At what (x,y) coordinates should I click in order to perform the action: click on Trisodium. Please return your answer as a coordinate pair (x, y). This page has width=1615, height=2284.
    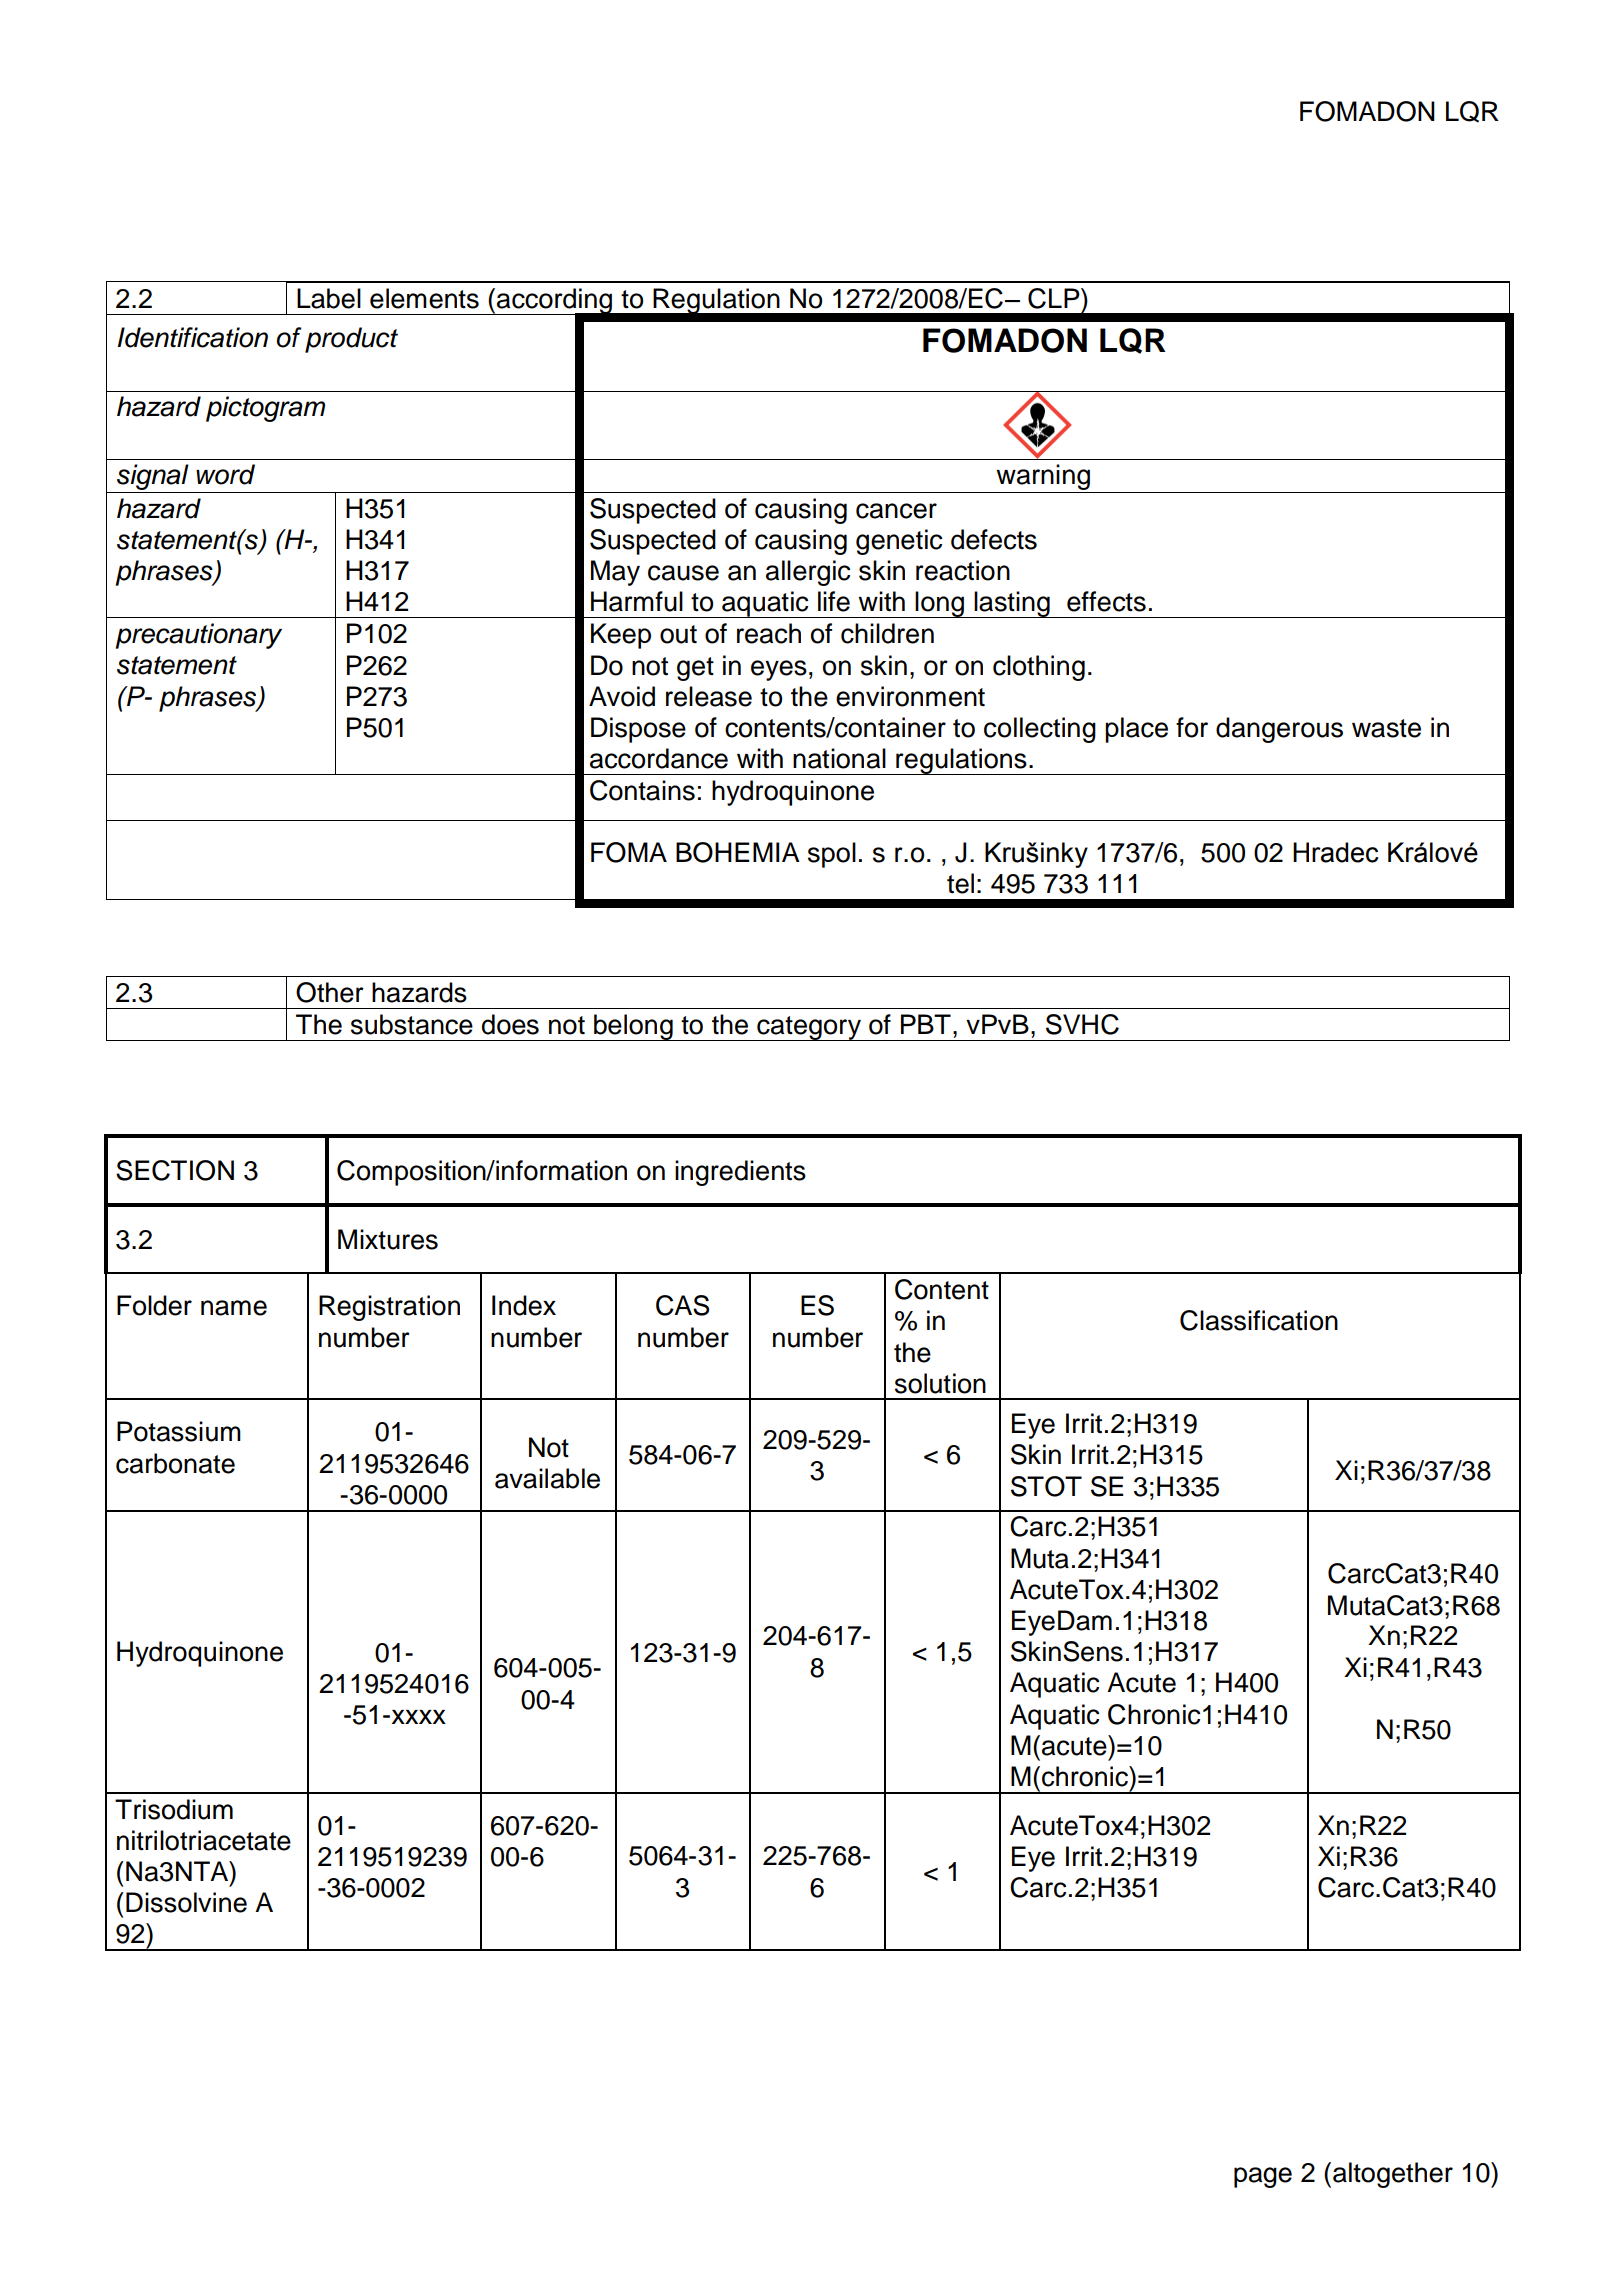
    Looking at the image, I should click on (174, 1809).
